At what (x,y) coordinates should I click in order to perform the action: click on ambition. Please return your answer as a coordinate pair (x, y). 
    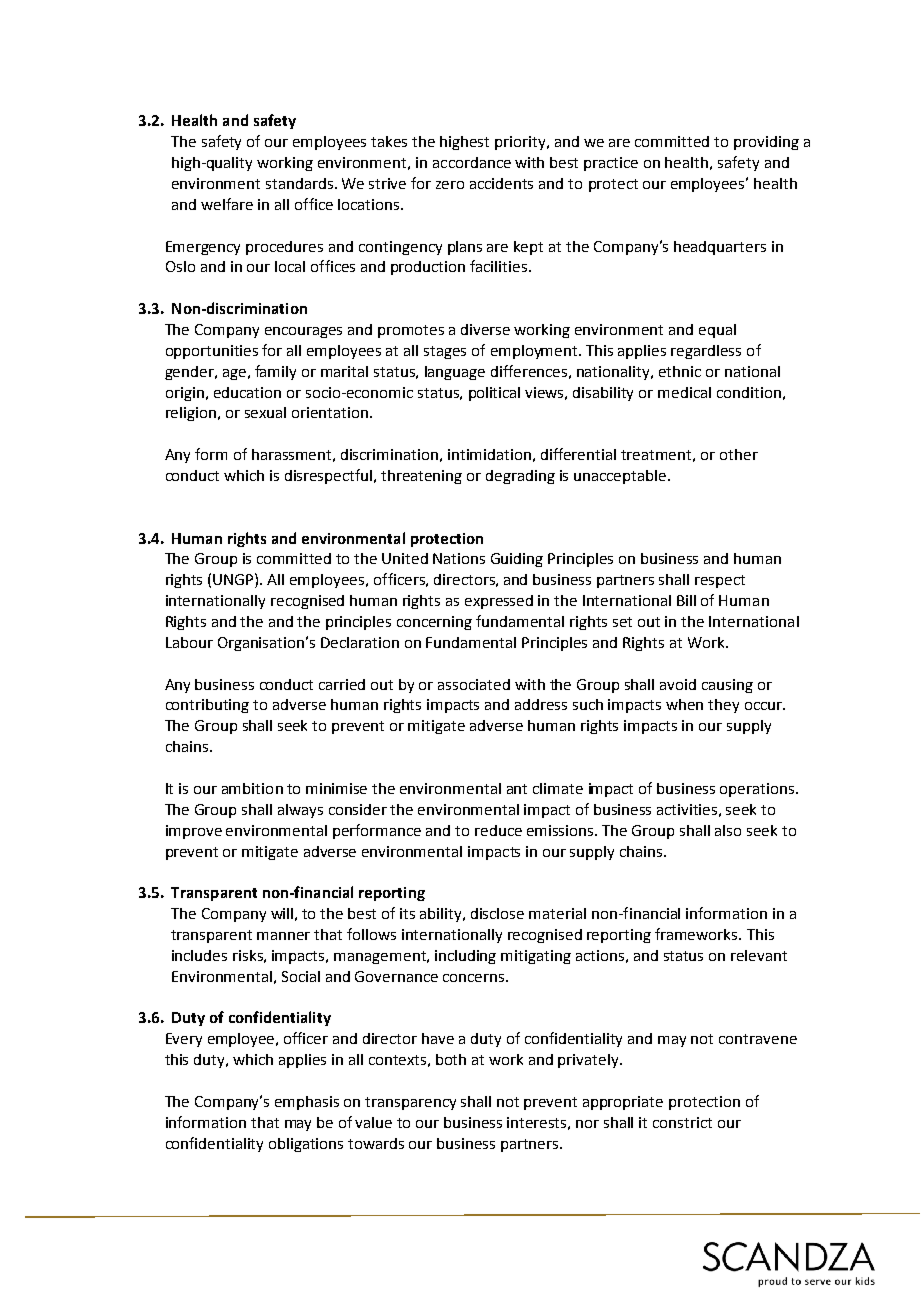
    Looking at the image, I should click on (252, 788).
